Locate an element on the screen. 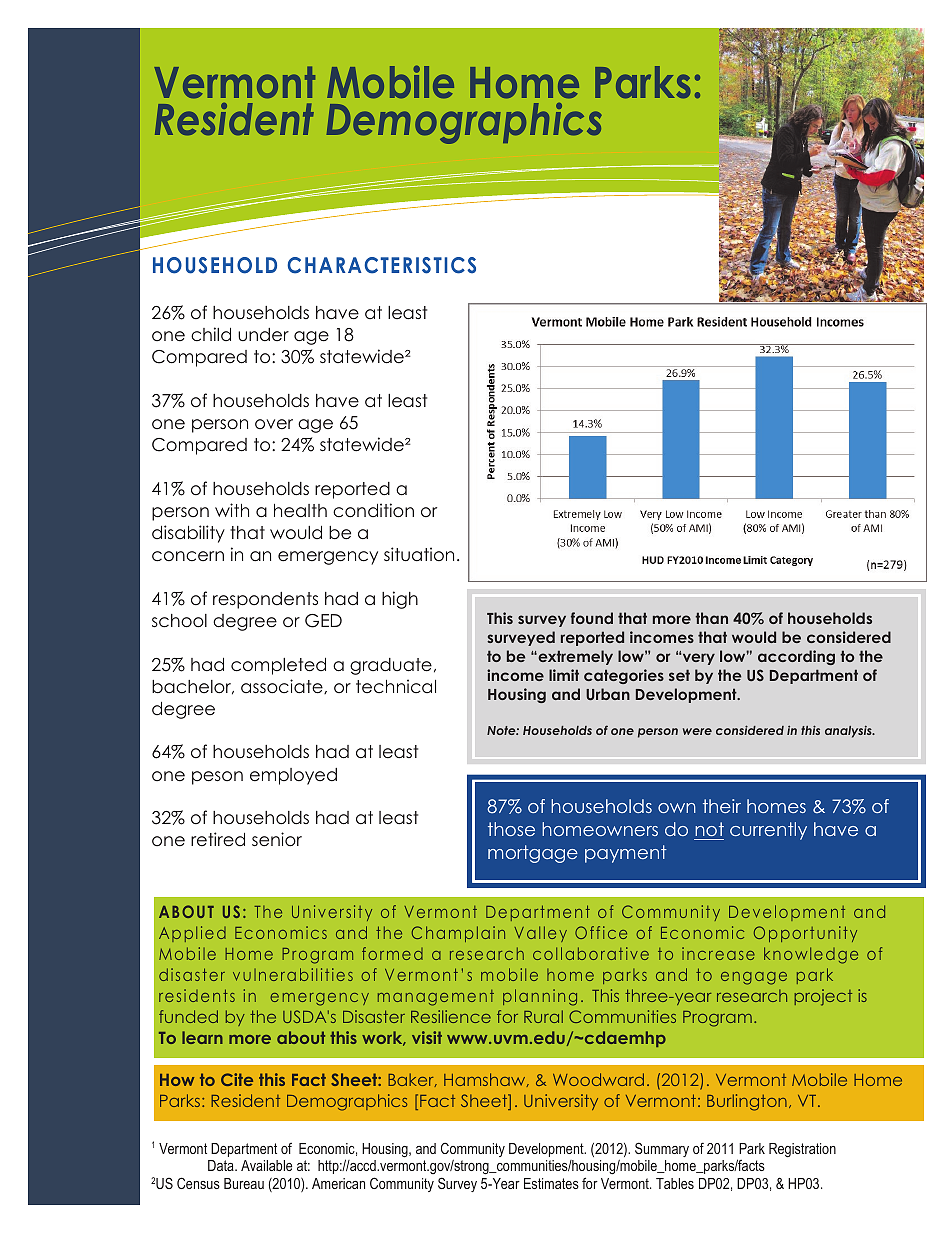 This screenshot has height=1233, width=952. extremely is located at coordinates (574, 657).
